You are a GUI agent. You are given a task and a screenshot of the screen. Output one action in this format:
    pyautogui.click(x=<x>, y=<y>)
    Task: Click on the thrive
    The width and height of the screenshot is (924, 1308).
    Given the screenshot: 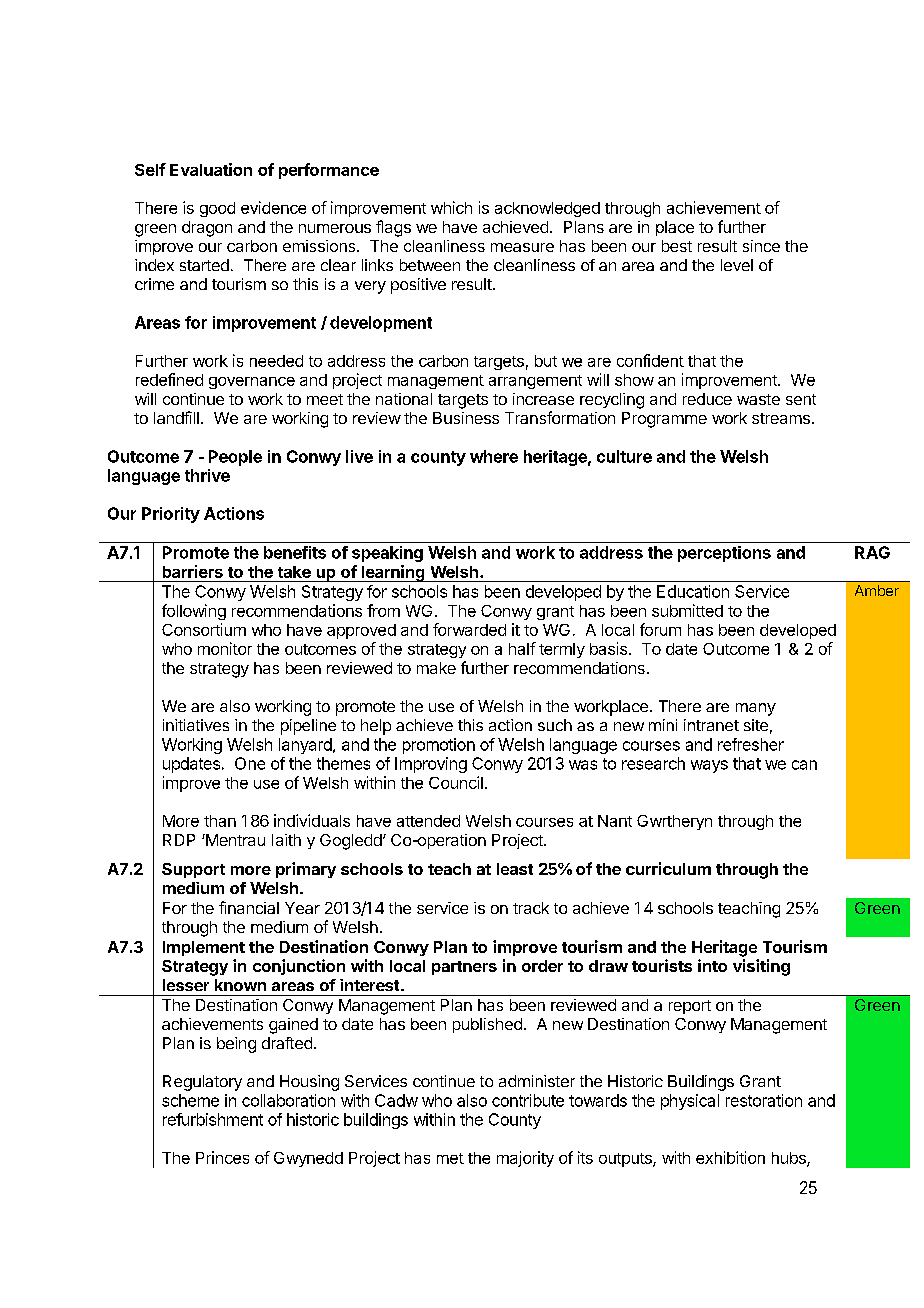 What is the action you would take?
    pyautogui.click(x=207, y=475)
